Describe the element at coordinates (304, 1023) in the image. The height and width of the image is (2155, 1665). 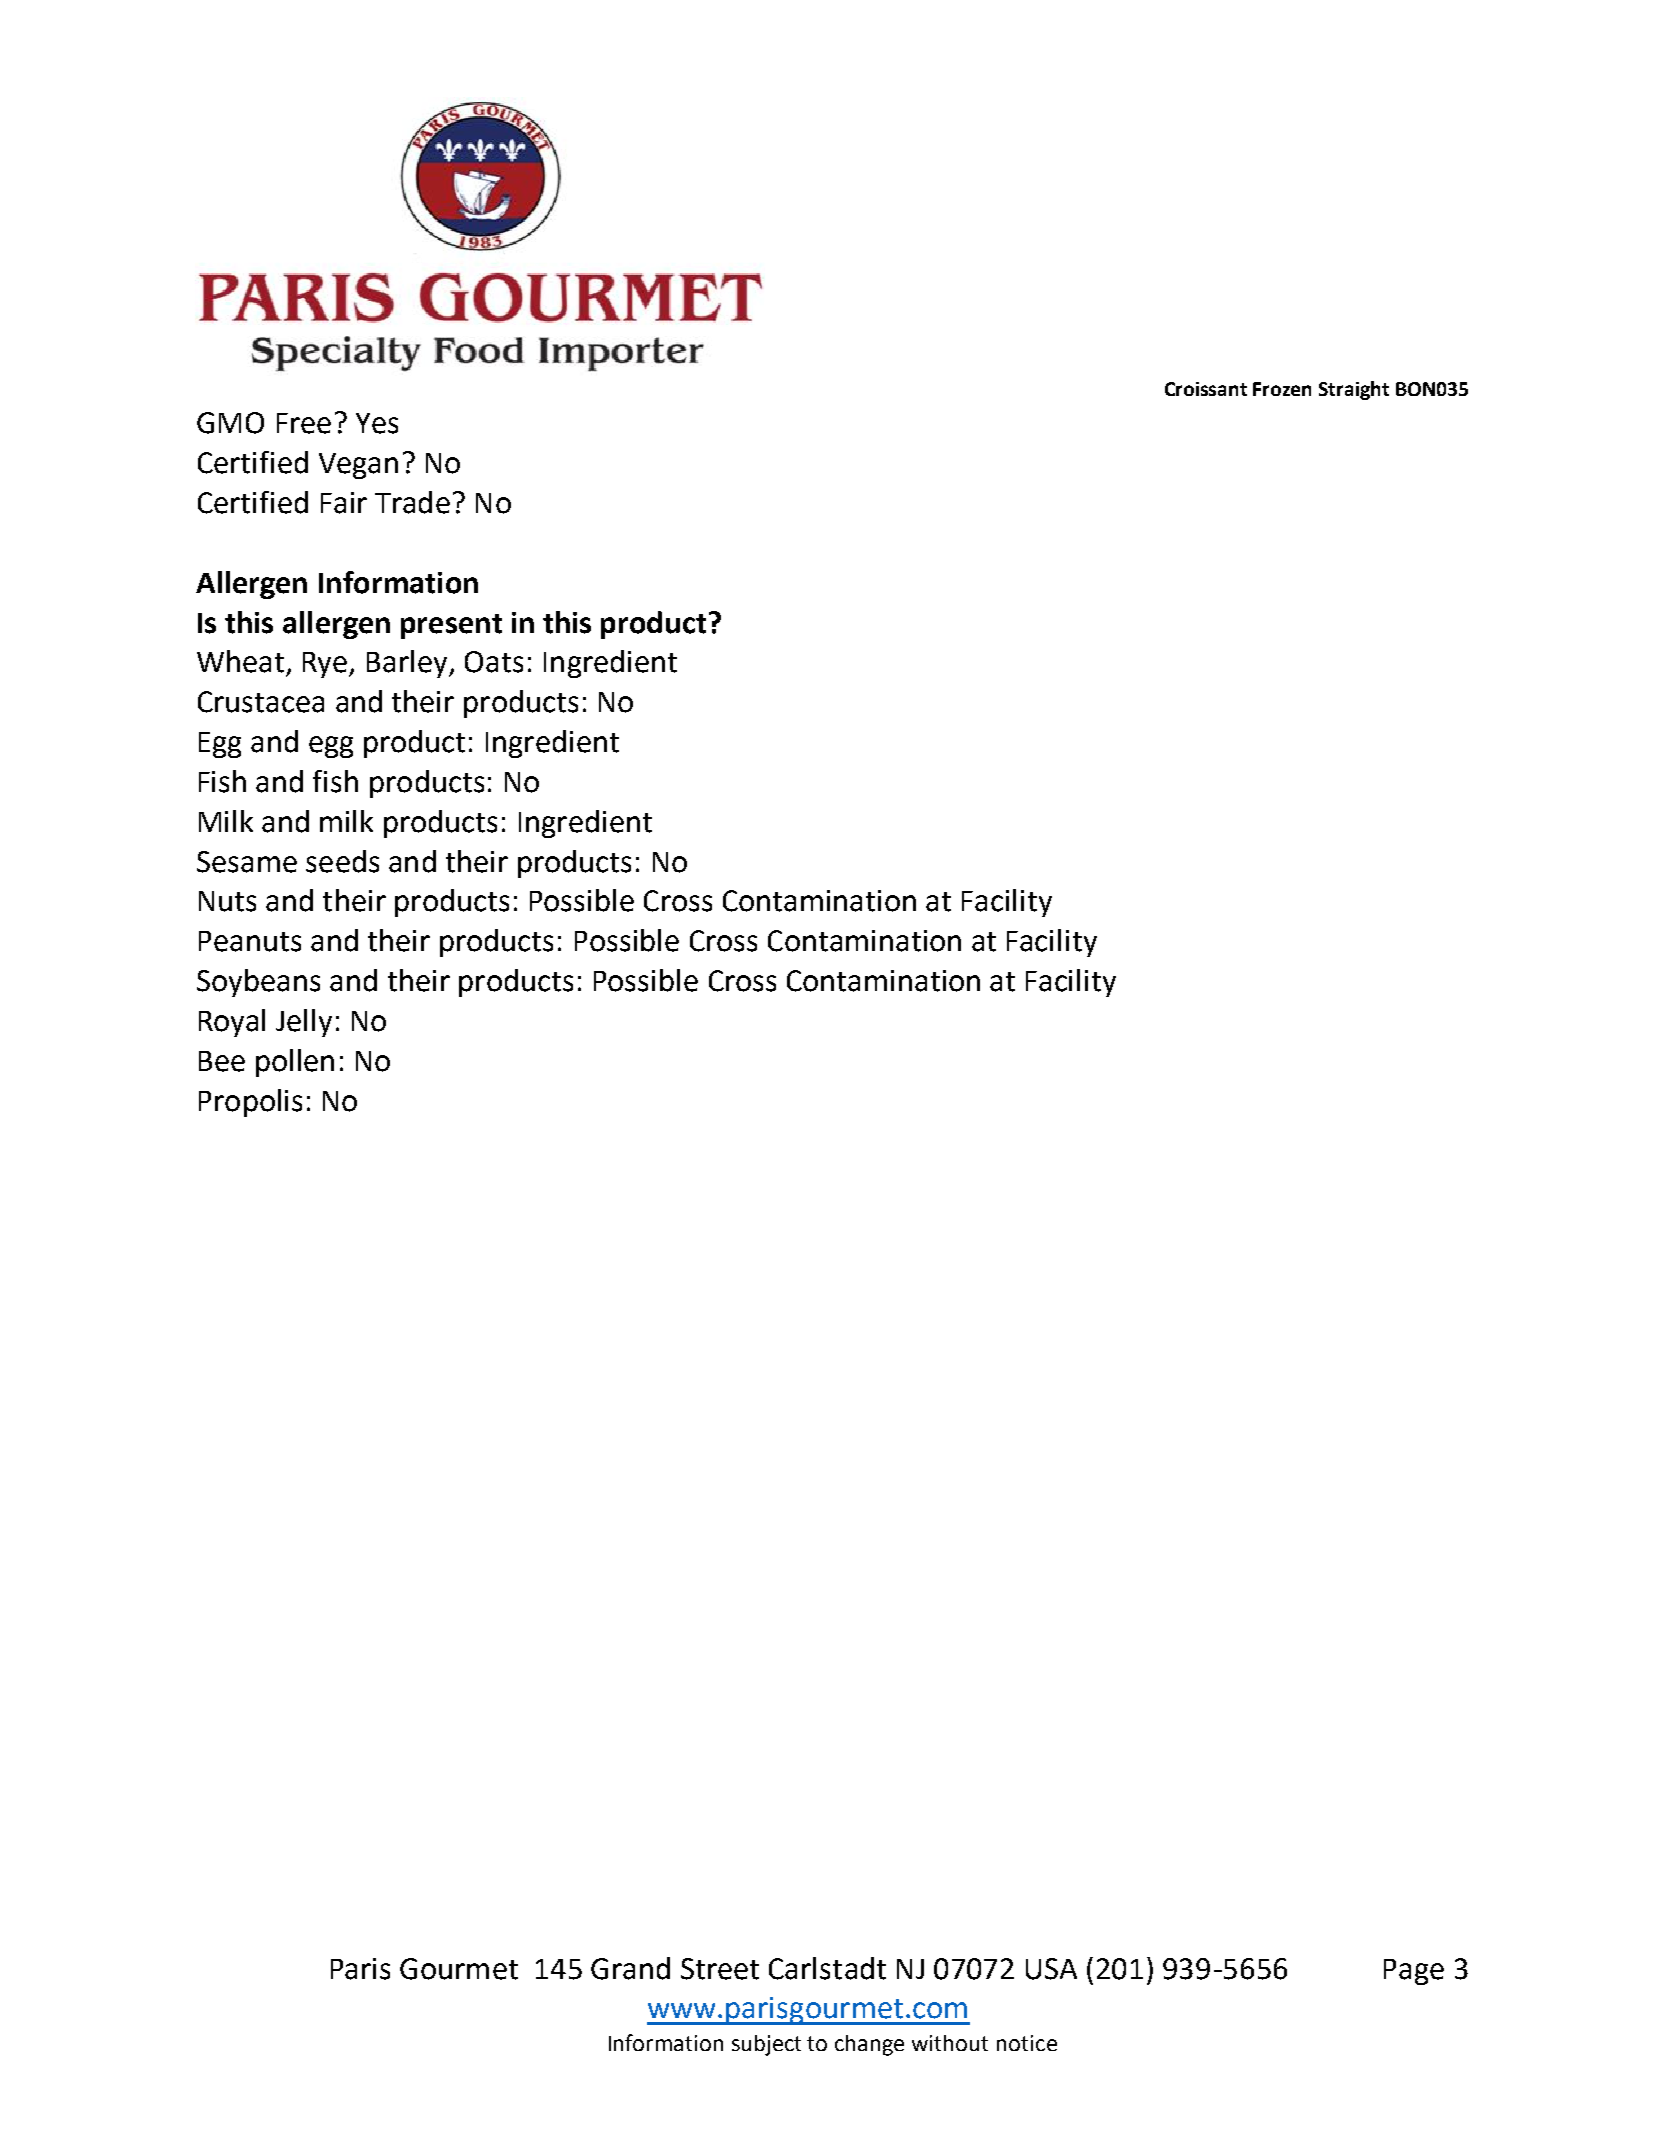
I see `Jelly` at that location.
